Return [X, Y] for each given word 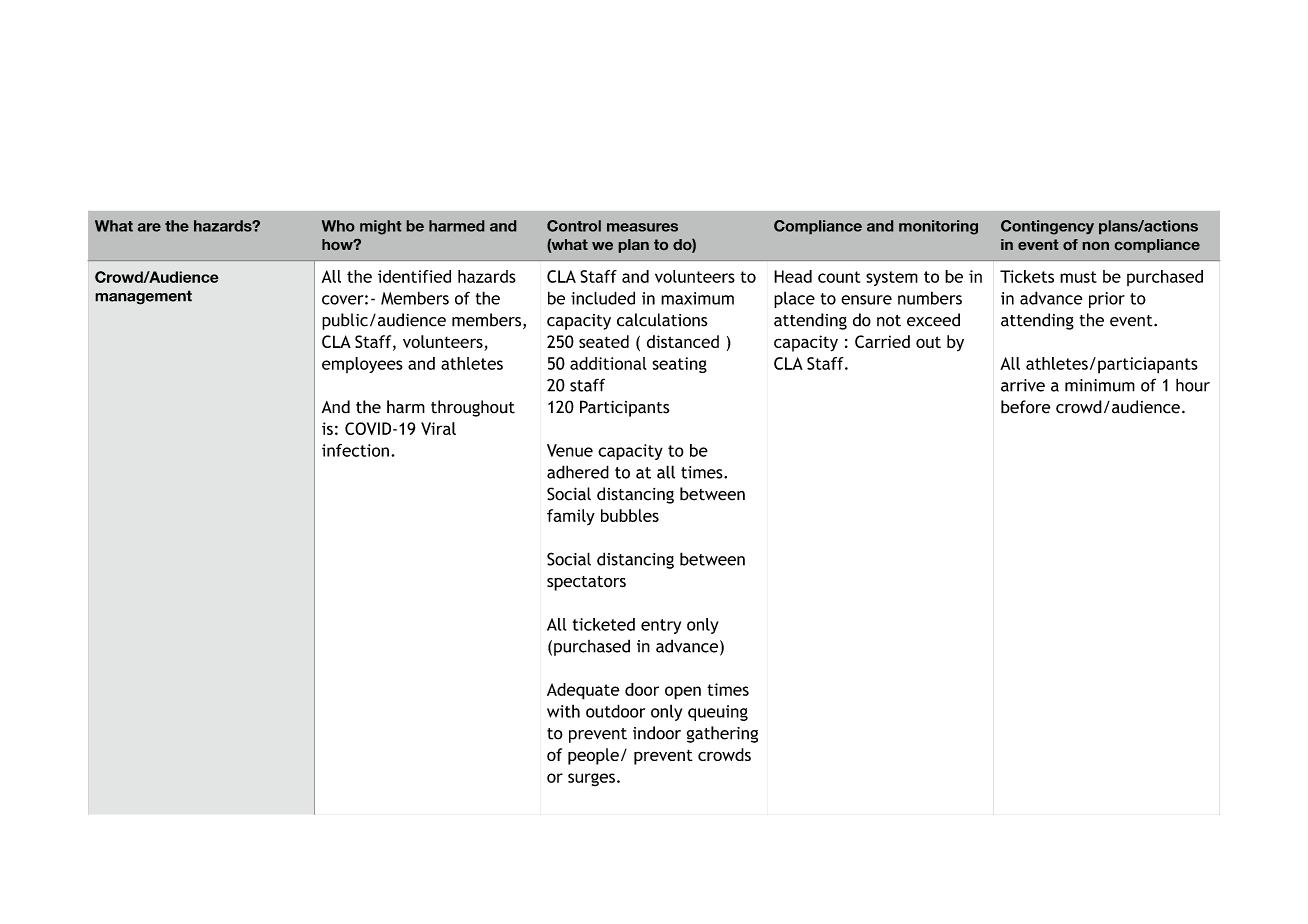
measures [642, 227]
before [1025, 407]
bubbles [630, 515]
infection [355, 450]
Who [338, 226]
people [593, 756]
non [1096, 246]
